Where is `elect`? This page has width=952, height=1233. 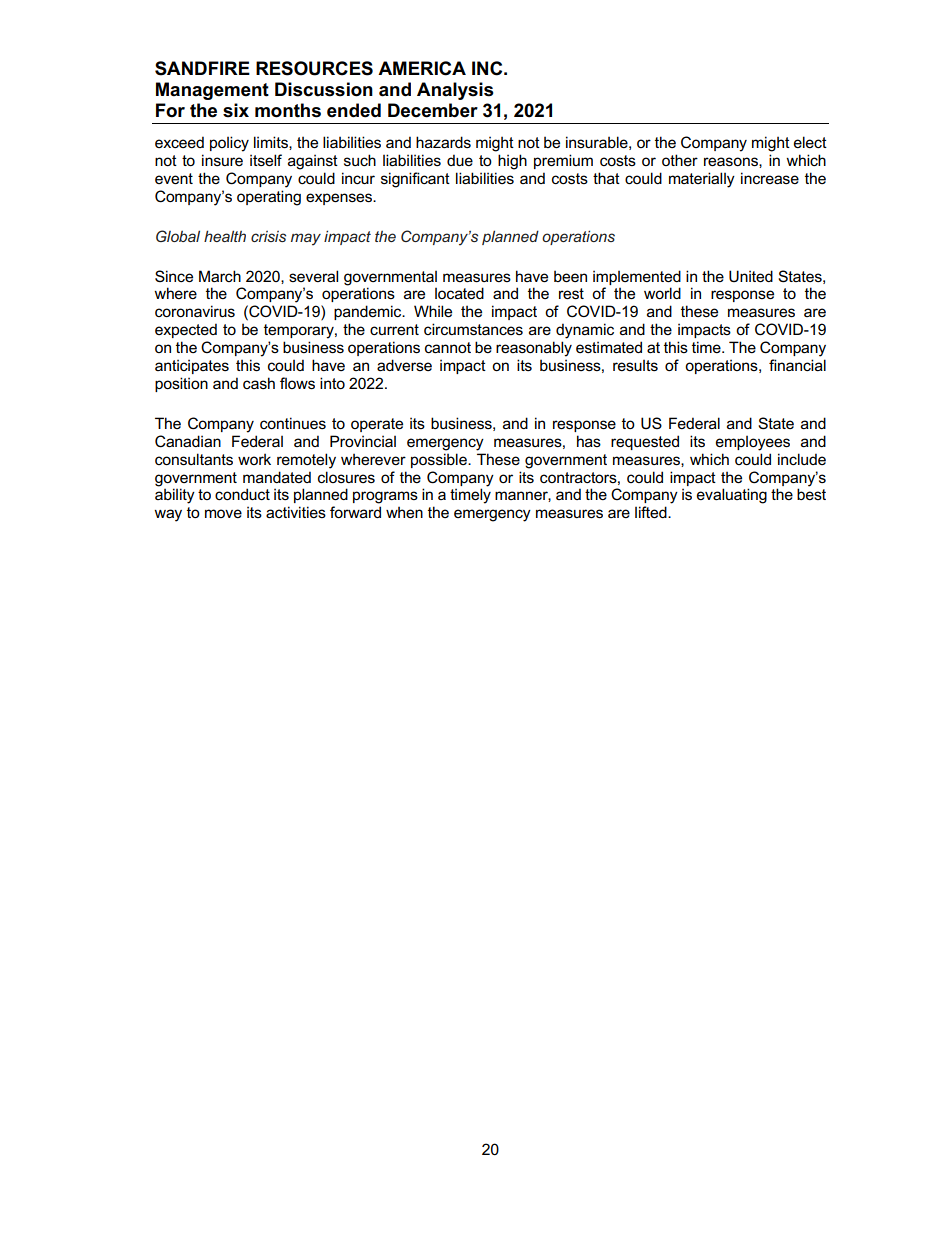
elect is located at coordinates (810, 142).
